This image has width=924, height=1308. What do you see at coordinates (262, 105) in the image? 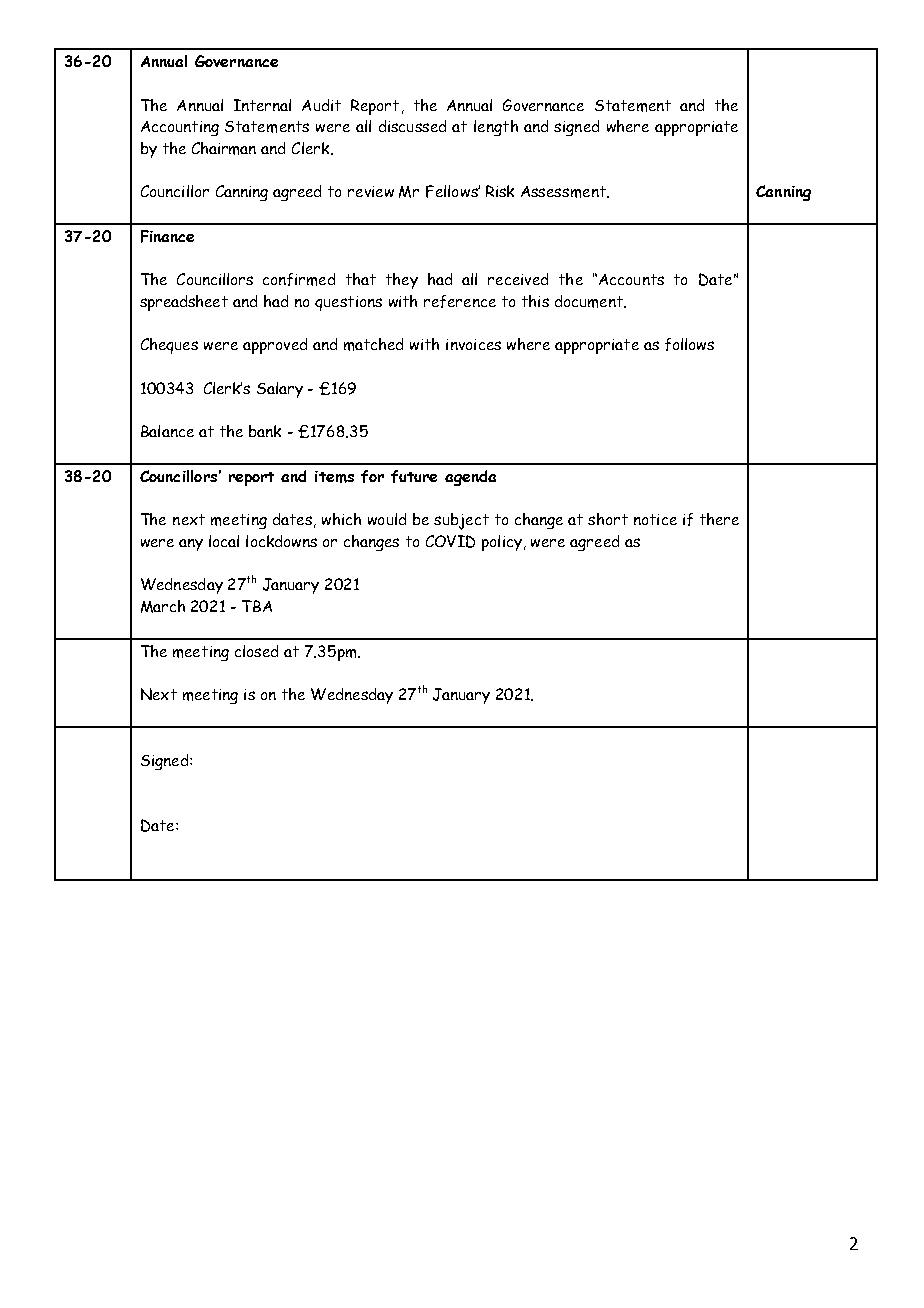
I see `Internal` at bounding box center [262, 105].
